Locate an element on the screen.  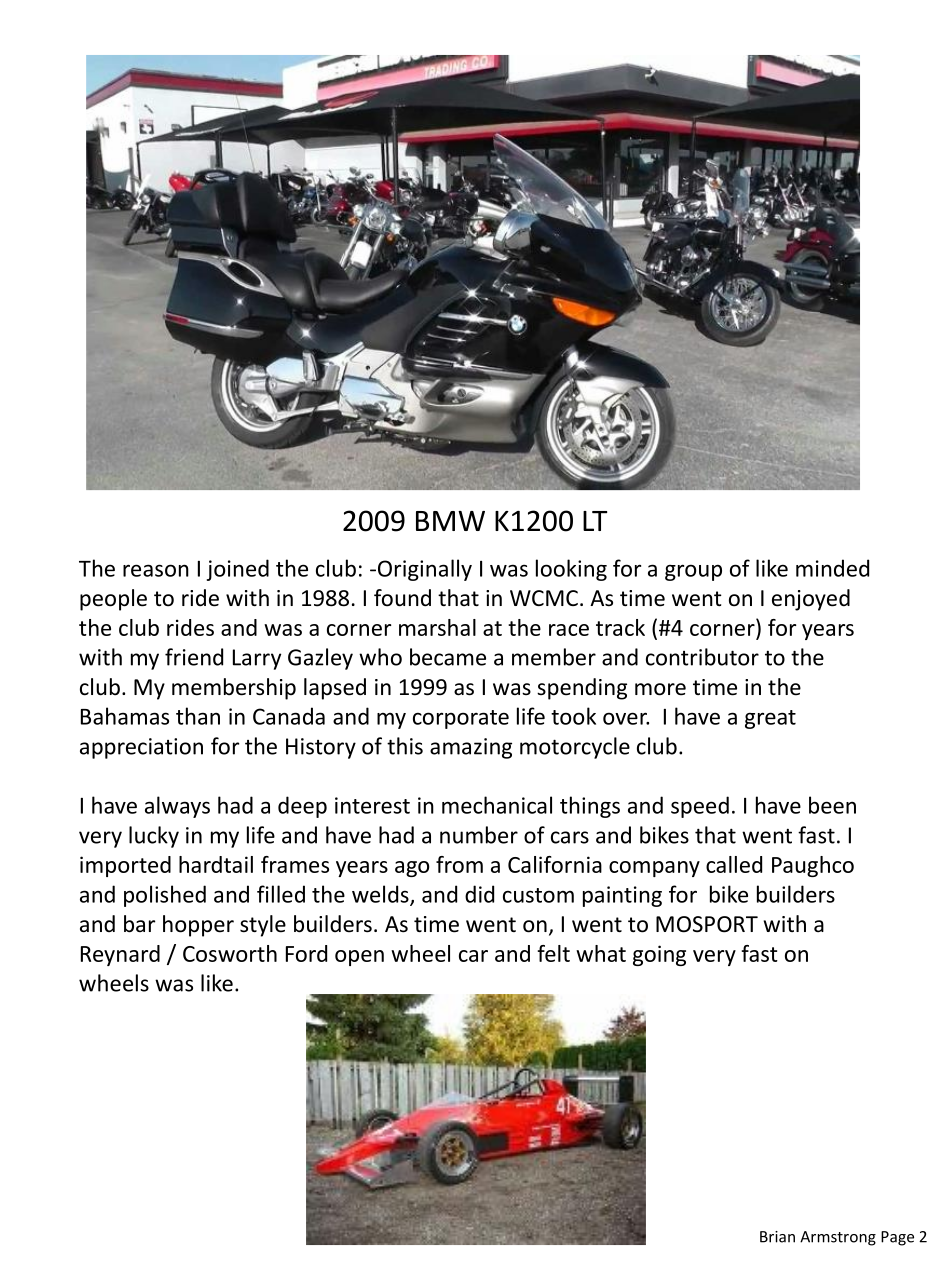
Armstrong is located at coordinates (838, 1238).
